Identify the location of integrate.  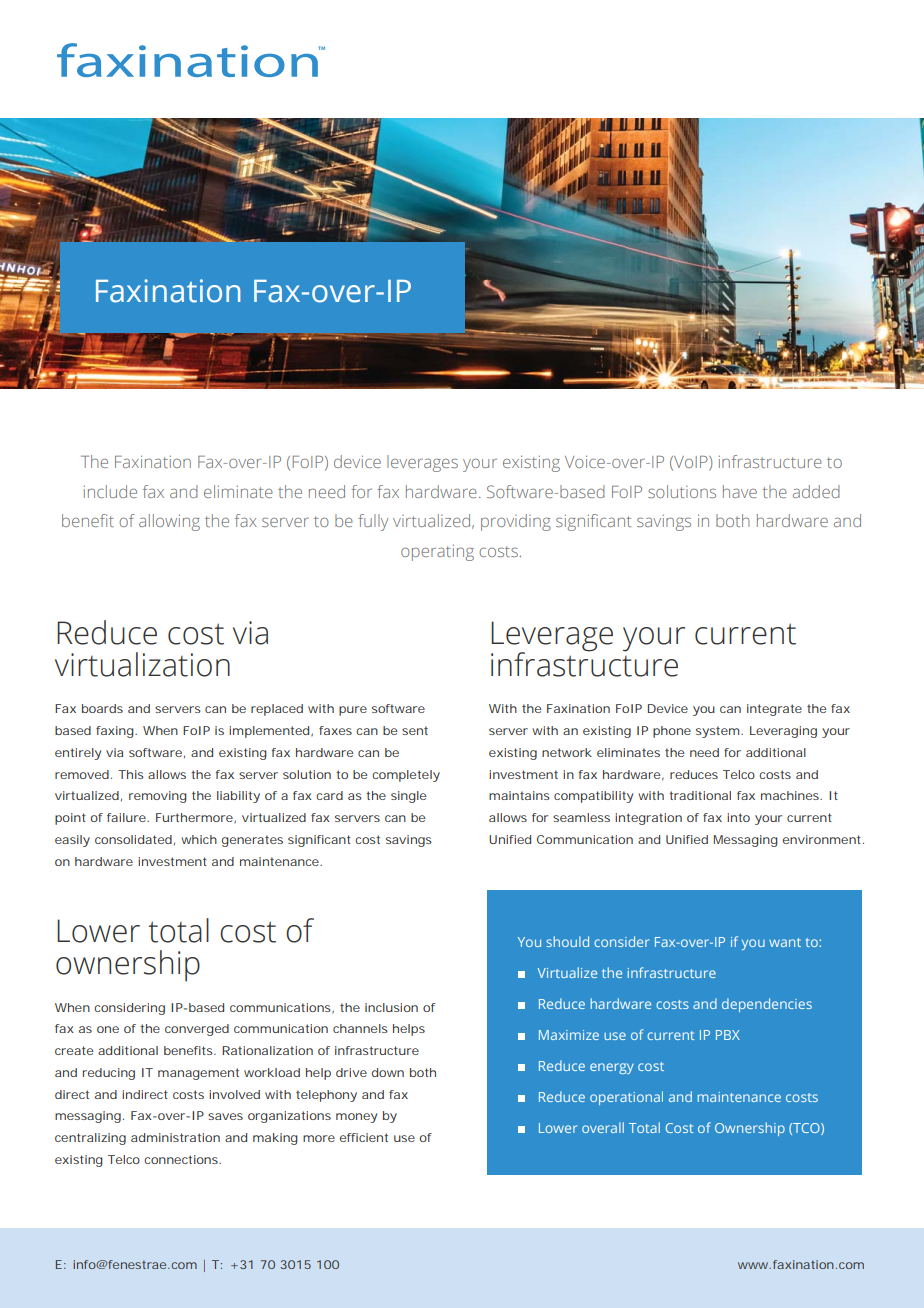
(774, 710).
